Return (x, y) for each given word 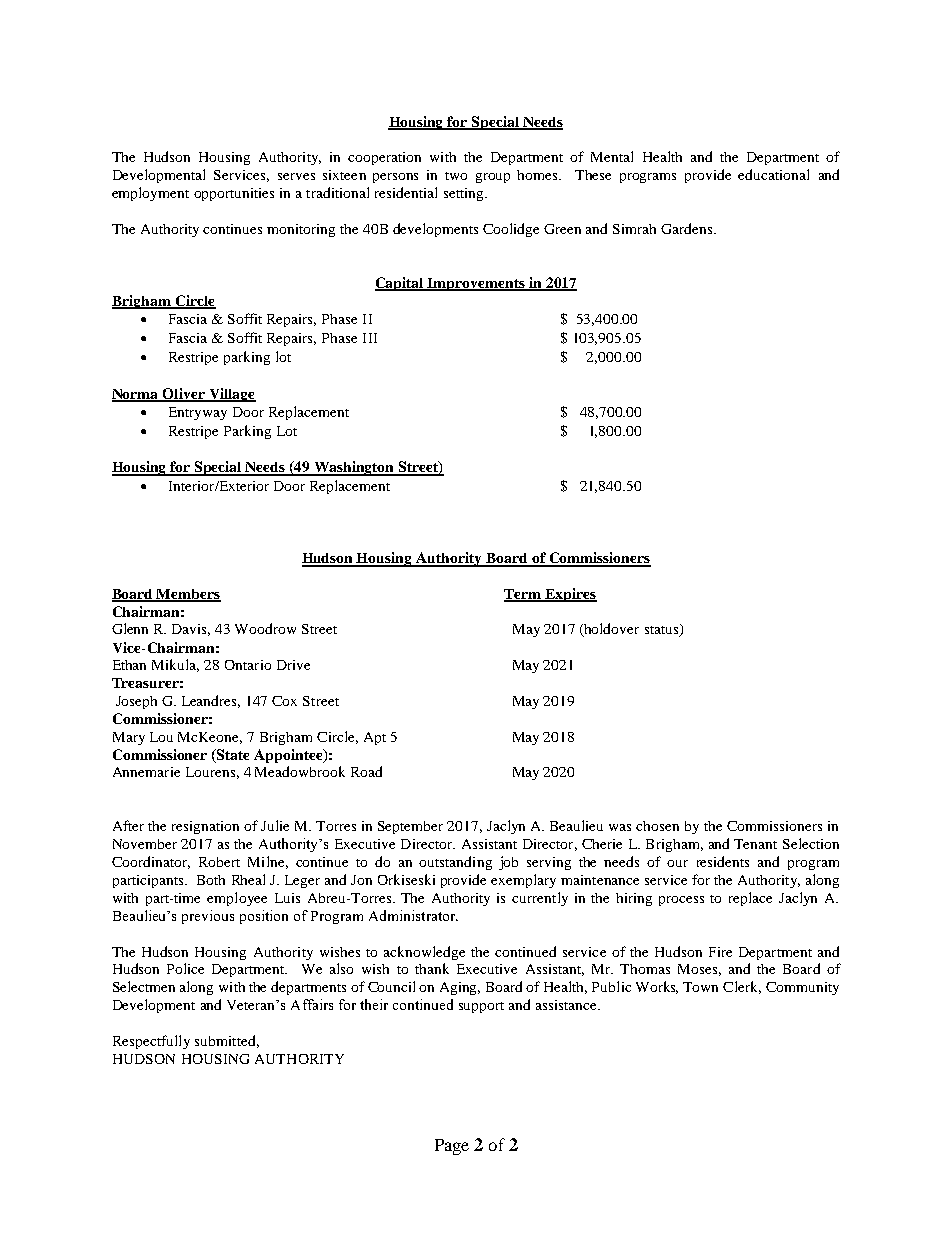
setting (465, 194)
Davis (191, 630)
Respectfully (151, 1042)
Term (523, 595)
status (663, 630)
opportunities (234, 194)
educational (773, 174)
